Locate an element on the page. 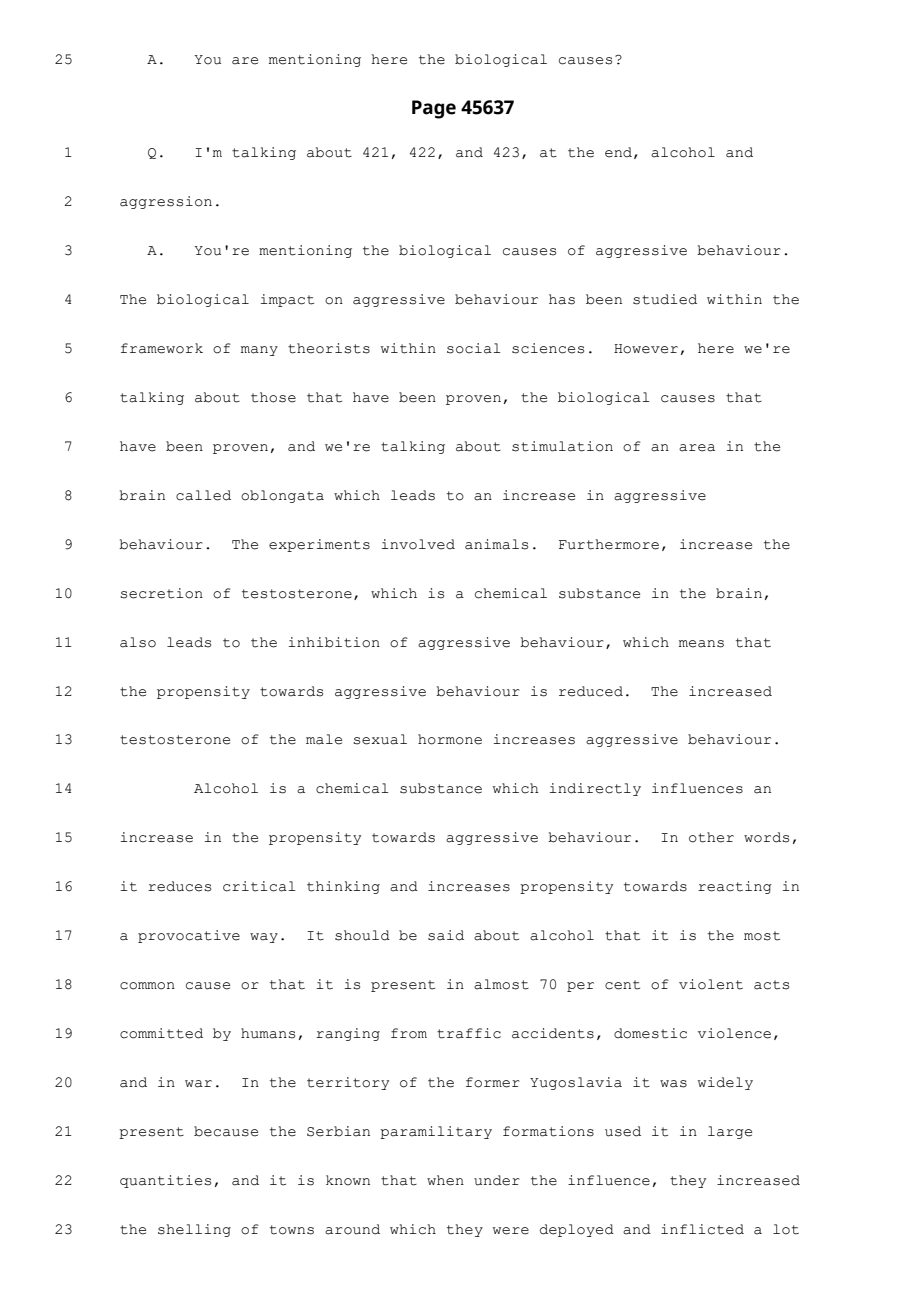 This image has width=924, height=1308. said is located at coordinates (446, 935).
